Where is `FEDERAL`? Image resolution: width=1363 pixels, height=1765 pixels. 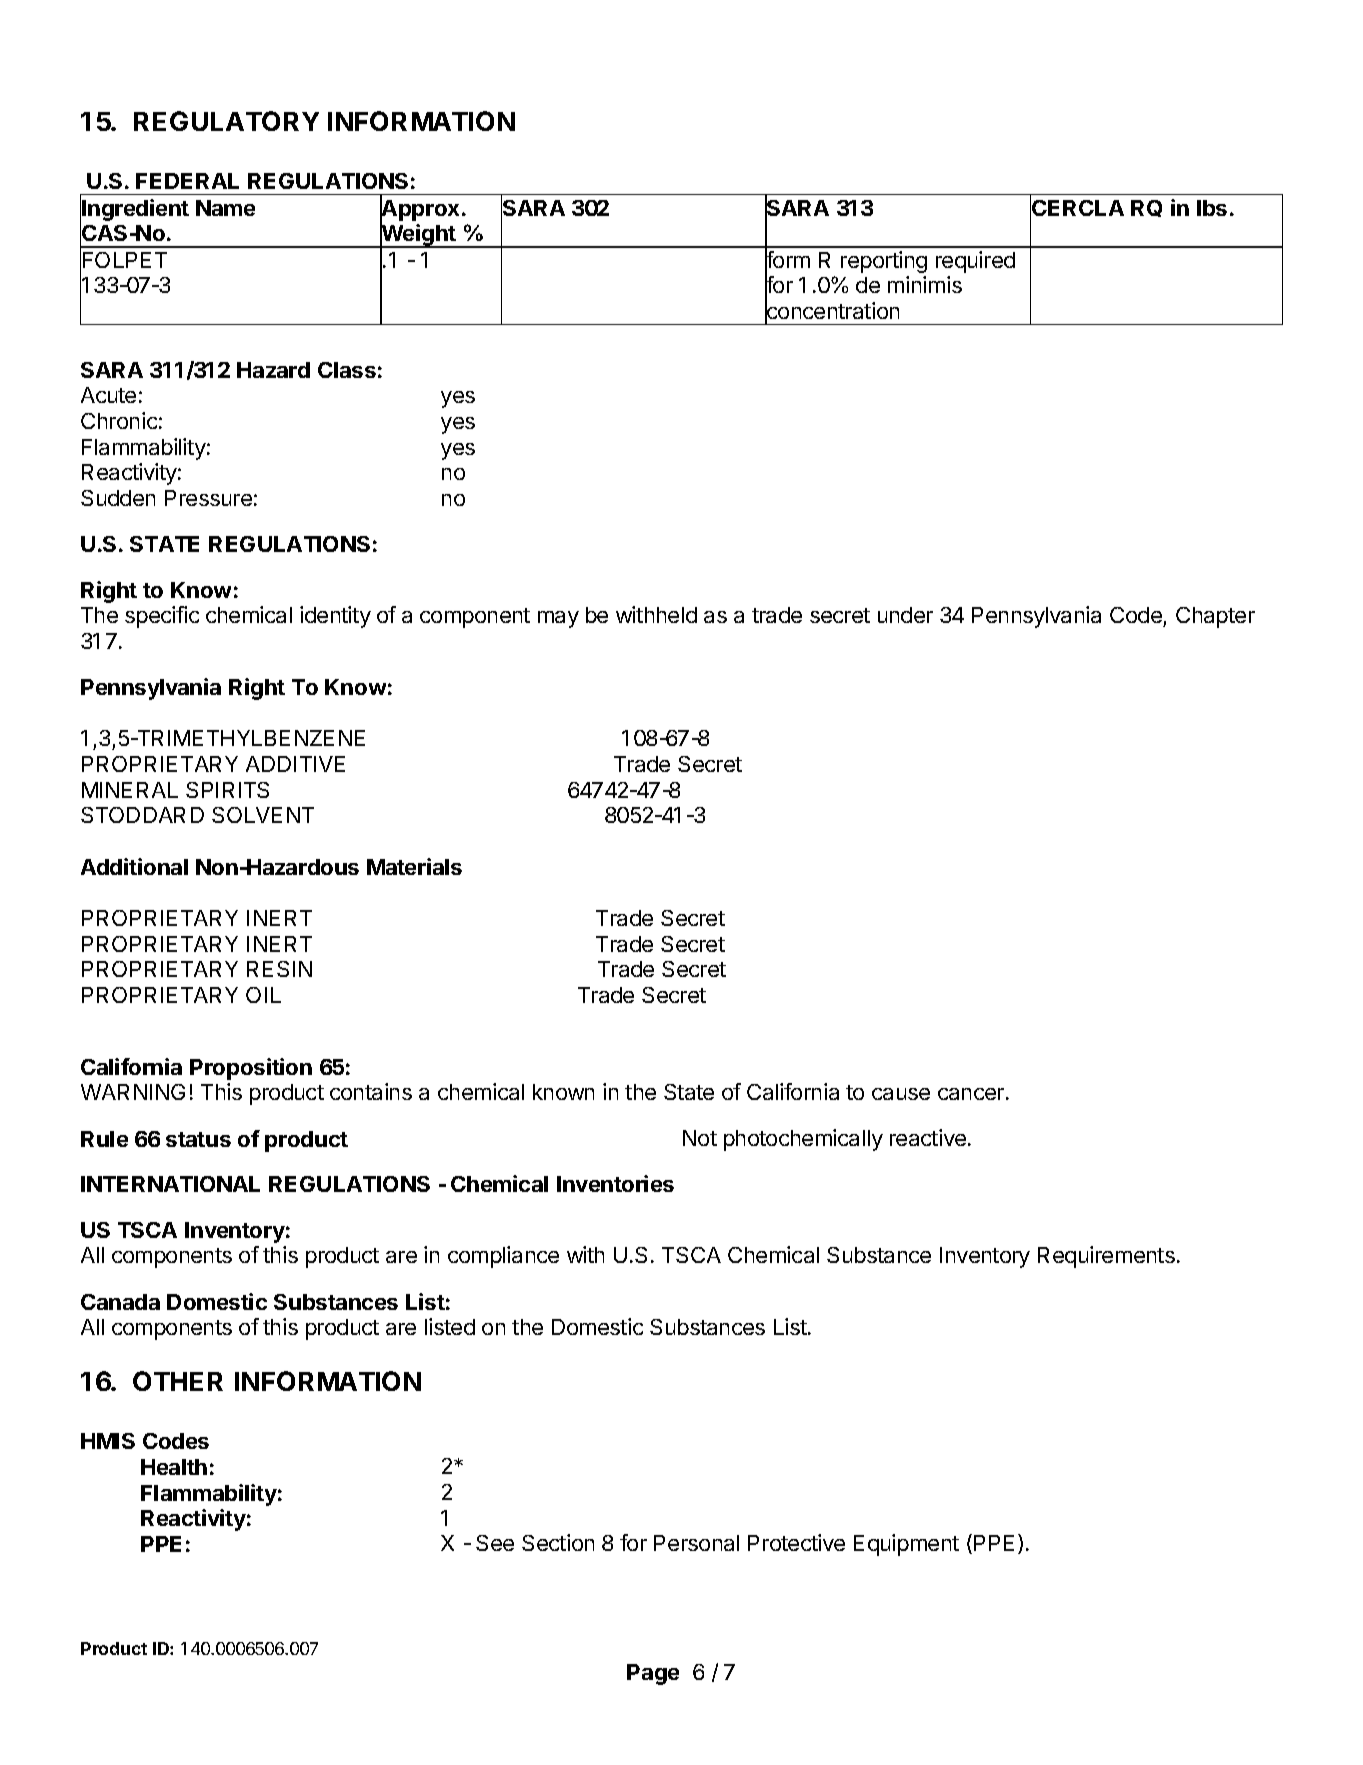 FEDERAL is located at coordinates (187, 181).
